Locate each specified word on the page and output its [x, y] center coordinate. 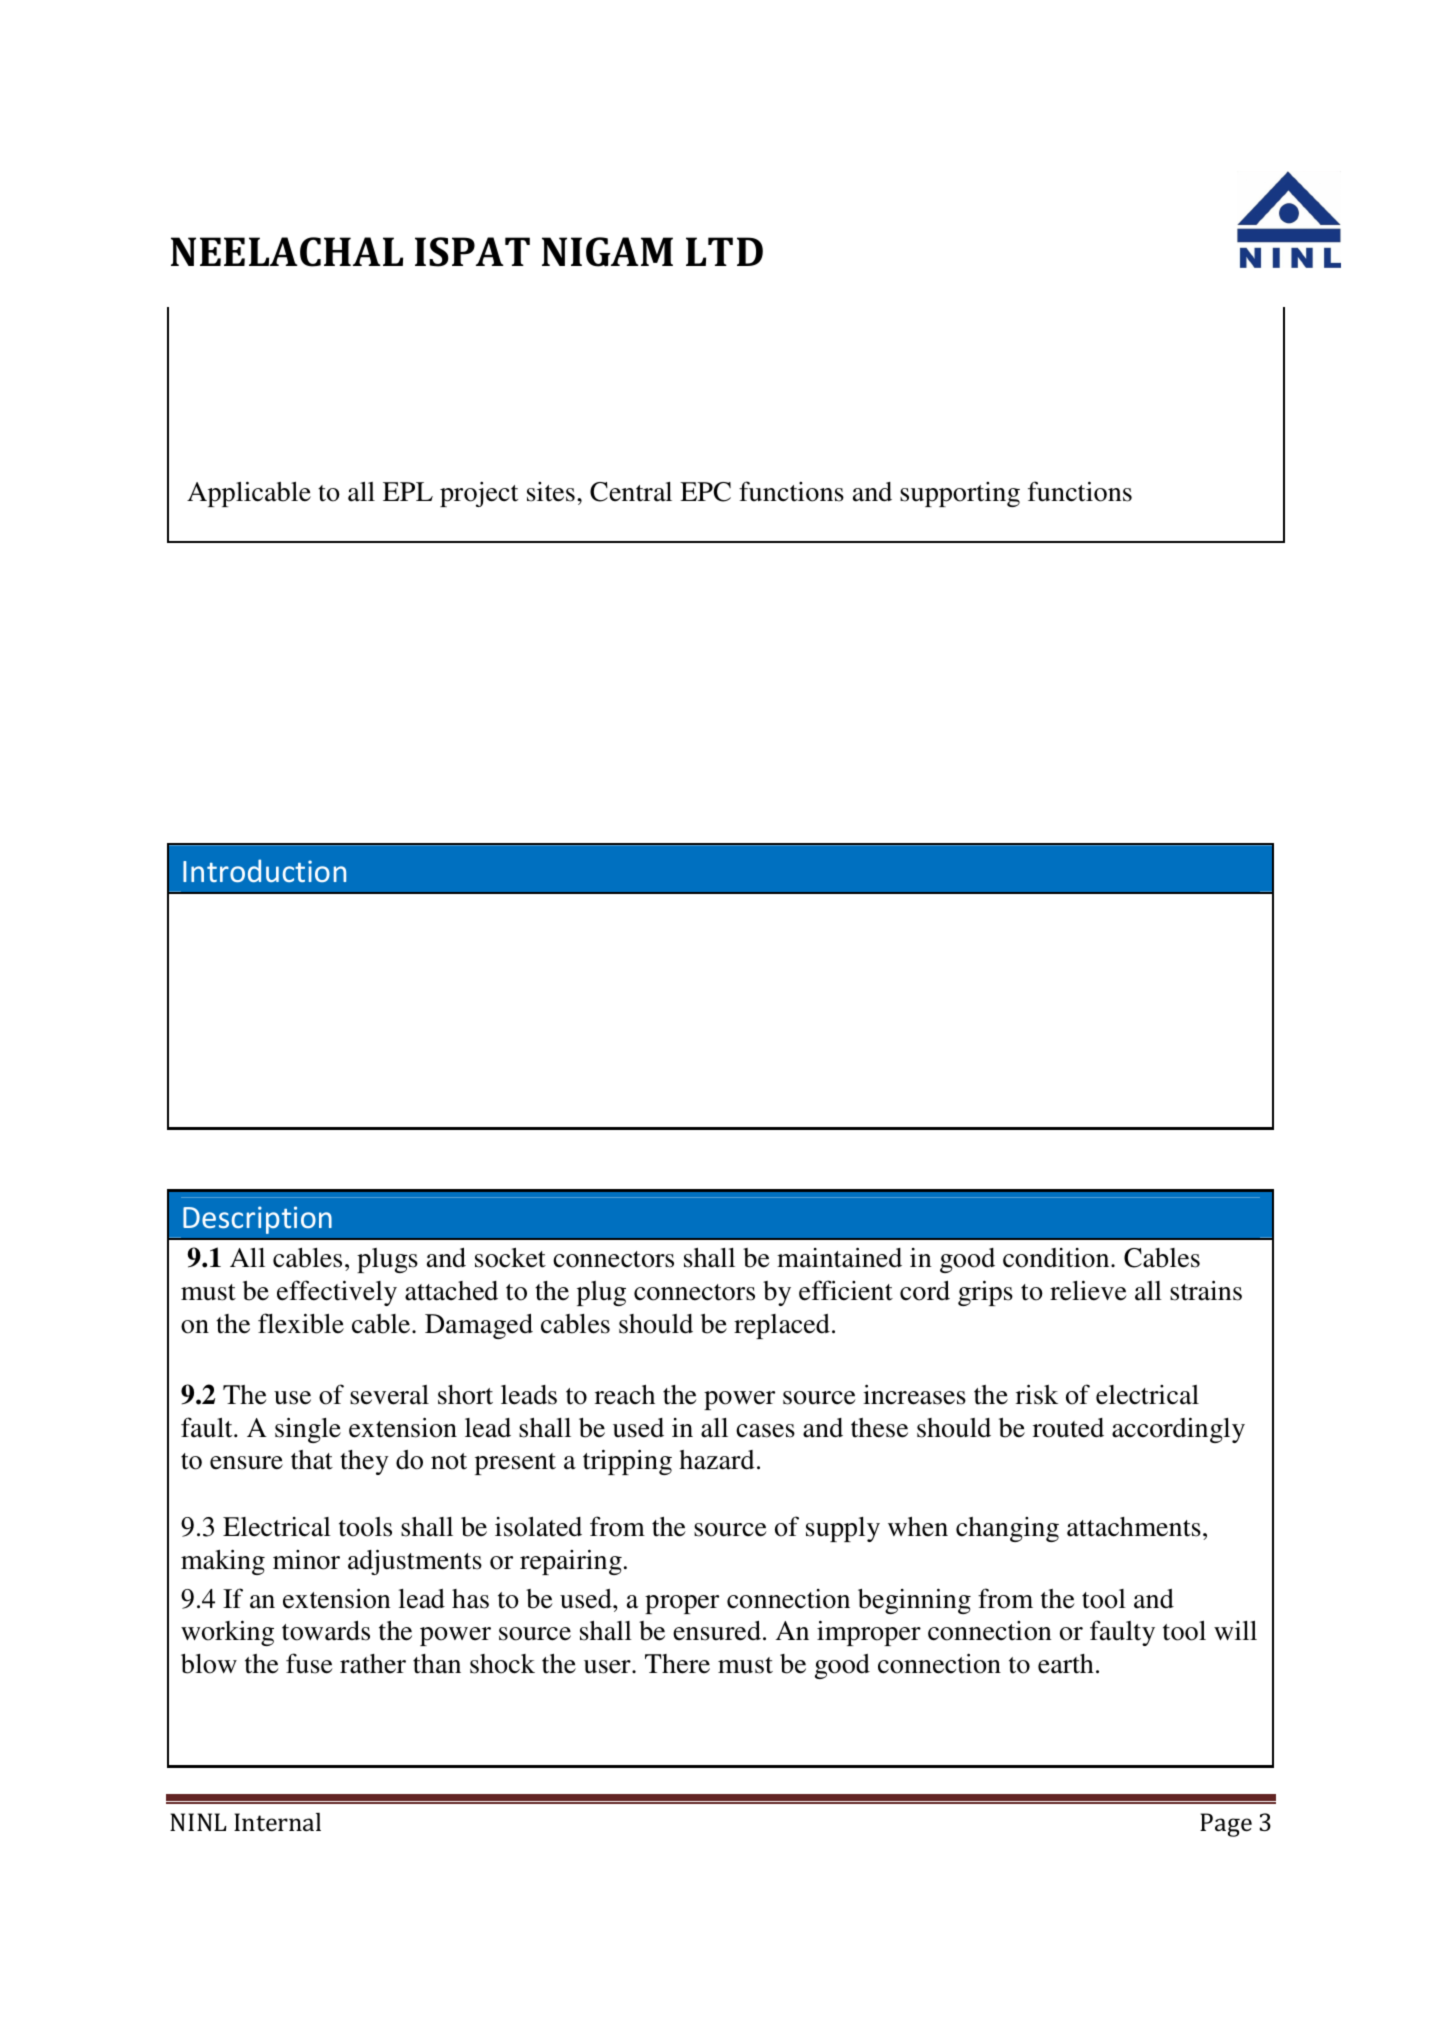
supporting [960, 494]
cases [765, 1431]
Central [631, 492]
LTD [724, 251]
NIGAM [607, 252]
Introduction [264, 870]
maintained [839, 1257]
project [479, 494]
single [308, 1430]
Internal [277, 1822]
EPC [705, 492]
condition [1057, 1258]
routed [1068, 1428]
